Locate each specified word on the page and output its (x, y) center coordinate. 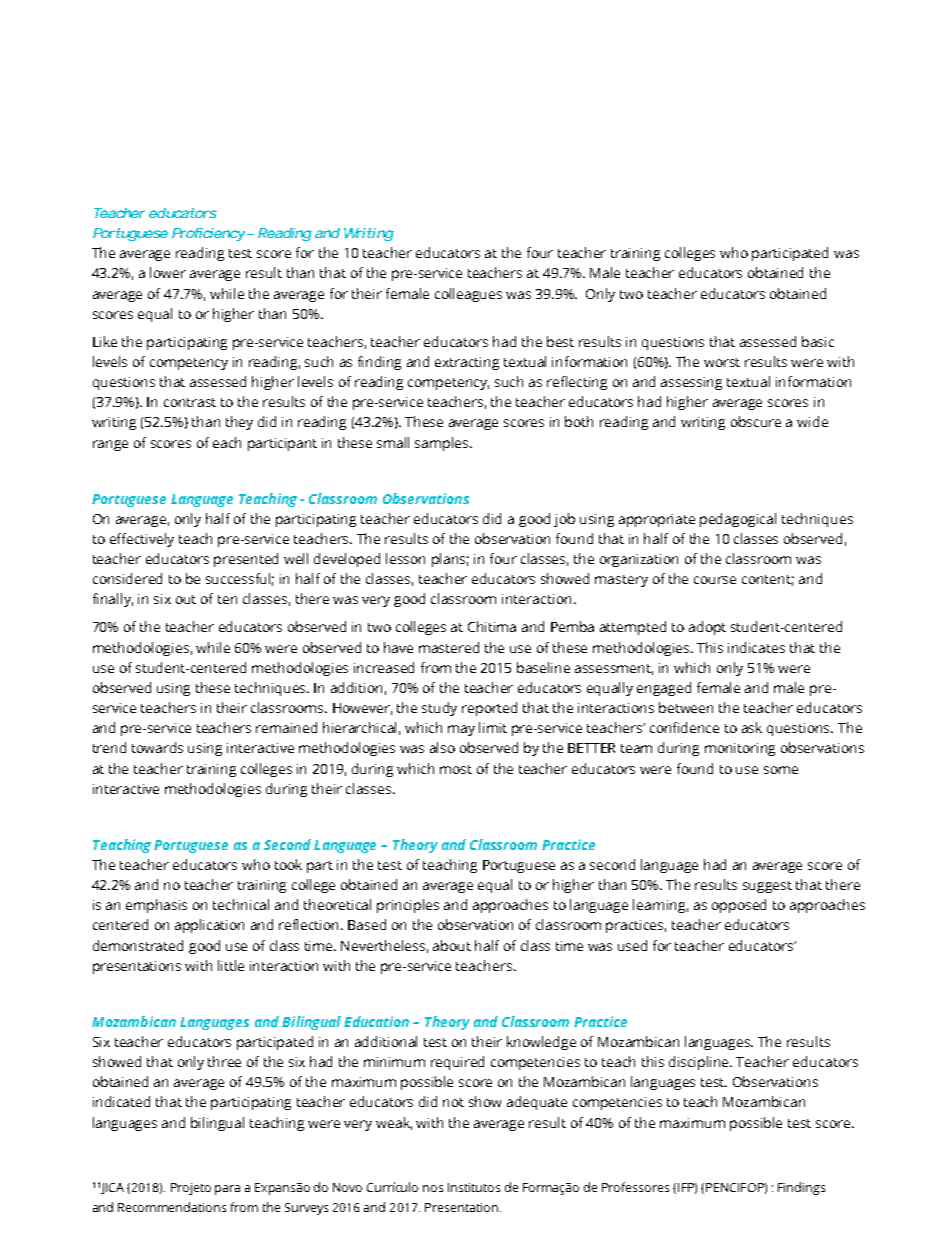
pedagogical (738, 520)
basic (818, 341)
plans (450, 560)
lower (168, 272)
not (453, 1102)
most (456, 769)
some (781, 770)
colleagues (468, 295)
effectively (142, 540)
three (224, 1061)
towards (157, 747)
